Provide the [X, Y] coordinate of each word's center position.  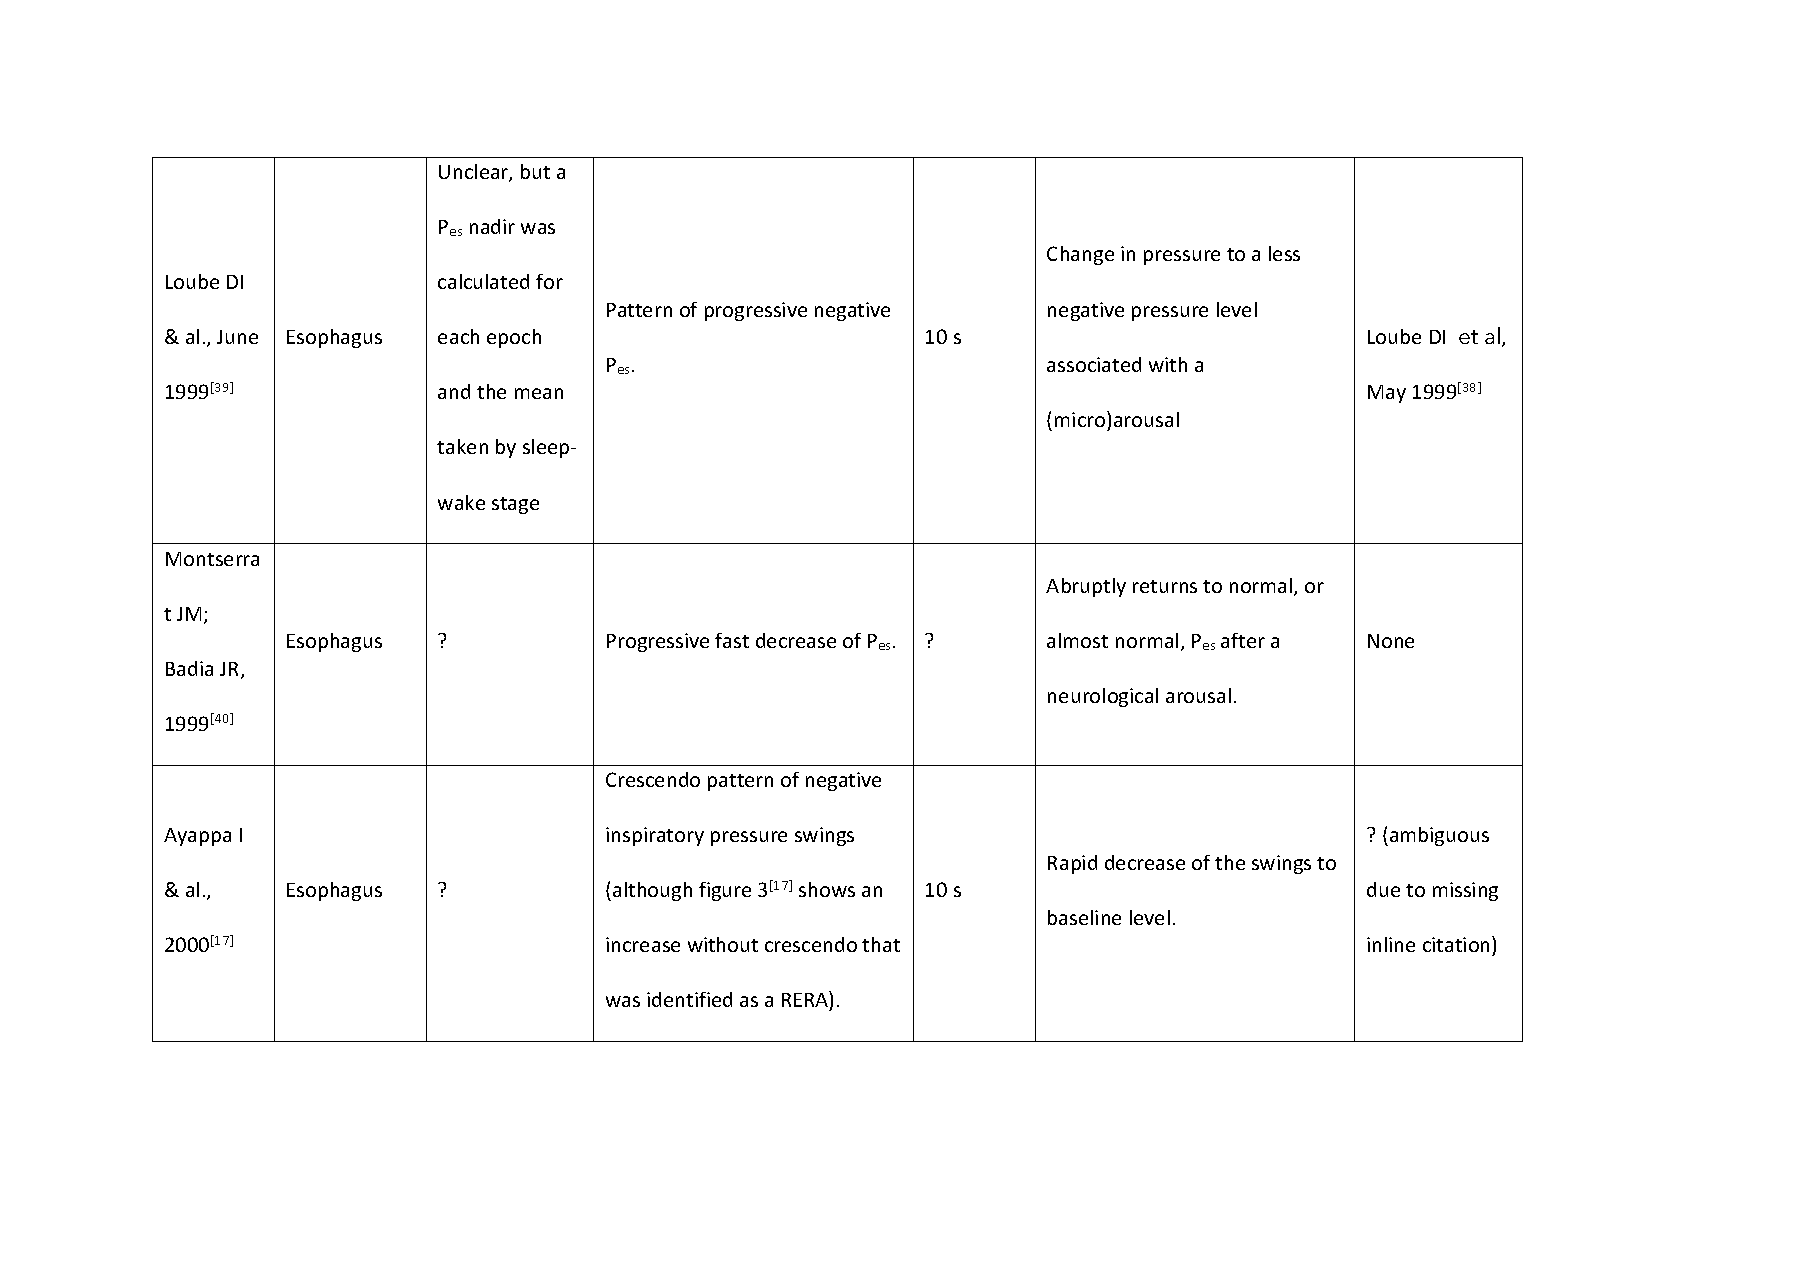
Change [1080, 255]
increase [643, 944]
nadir [492, 226]
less [1284, 253]
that [881, 944]
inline [1391, 944]
